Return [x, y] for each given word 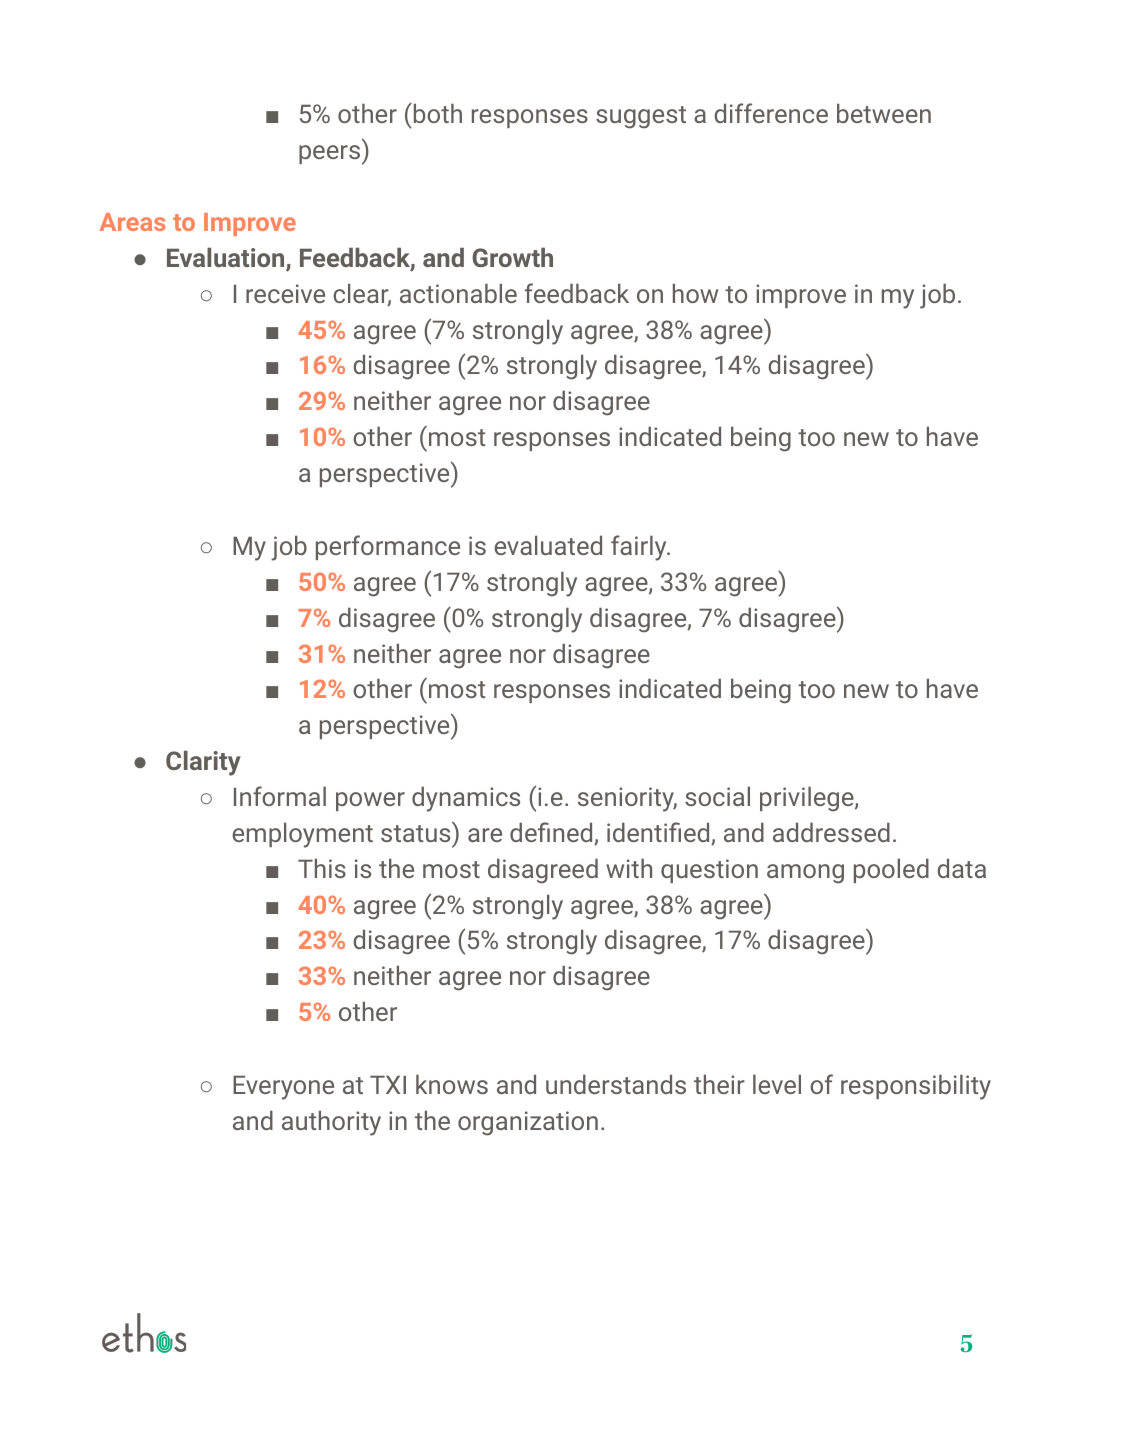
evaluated [548, 545]
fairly [640, 548]
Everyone [283, 1087]
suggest [641, 117]
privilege [808, 799]
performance [388, 547]
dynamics [466, 799]
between [884, 113]
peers [331, 155]
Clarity [203, 763]
